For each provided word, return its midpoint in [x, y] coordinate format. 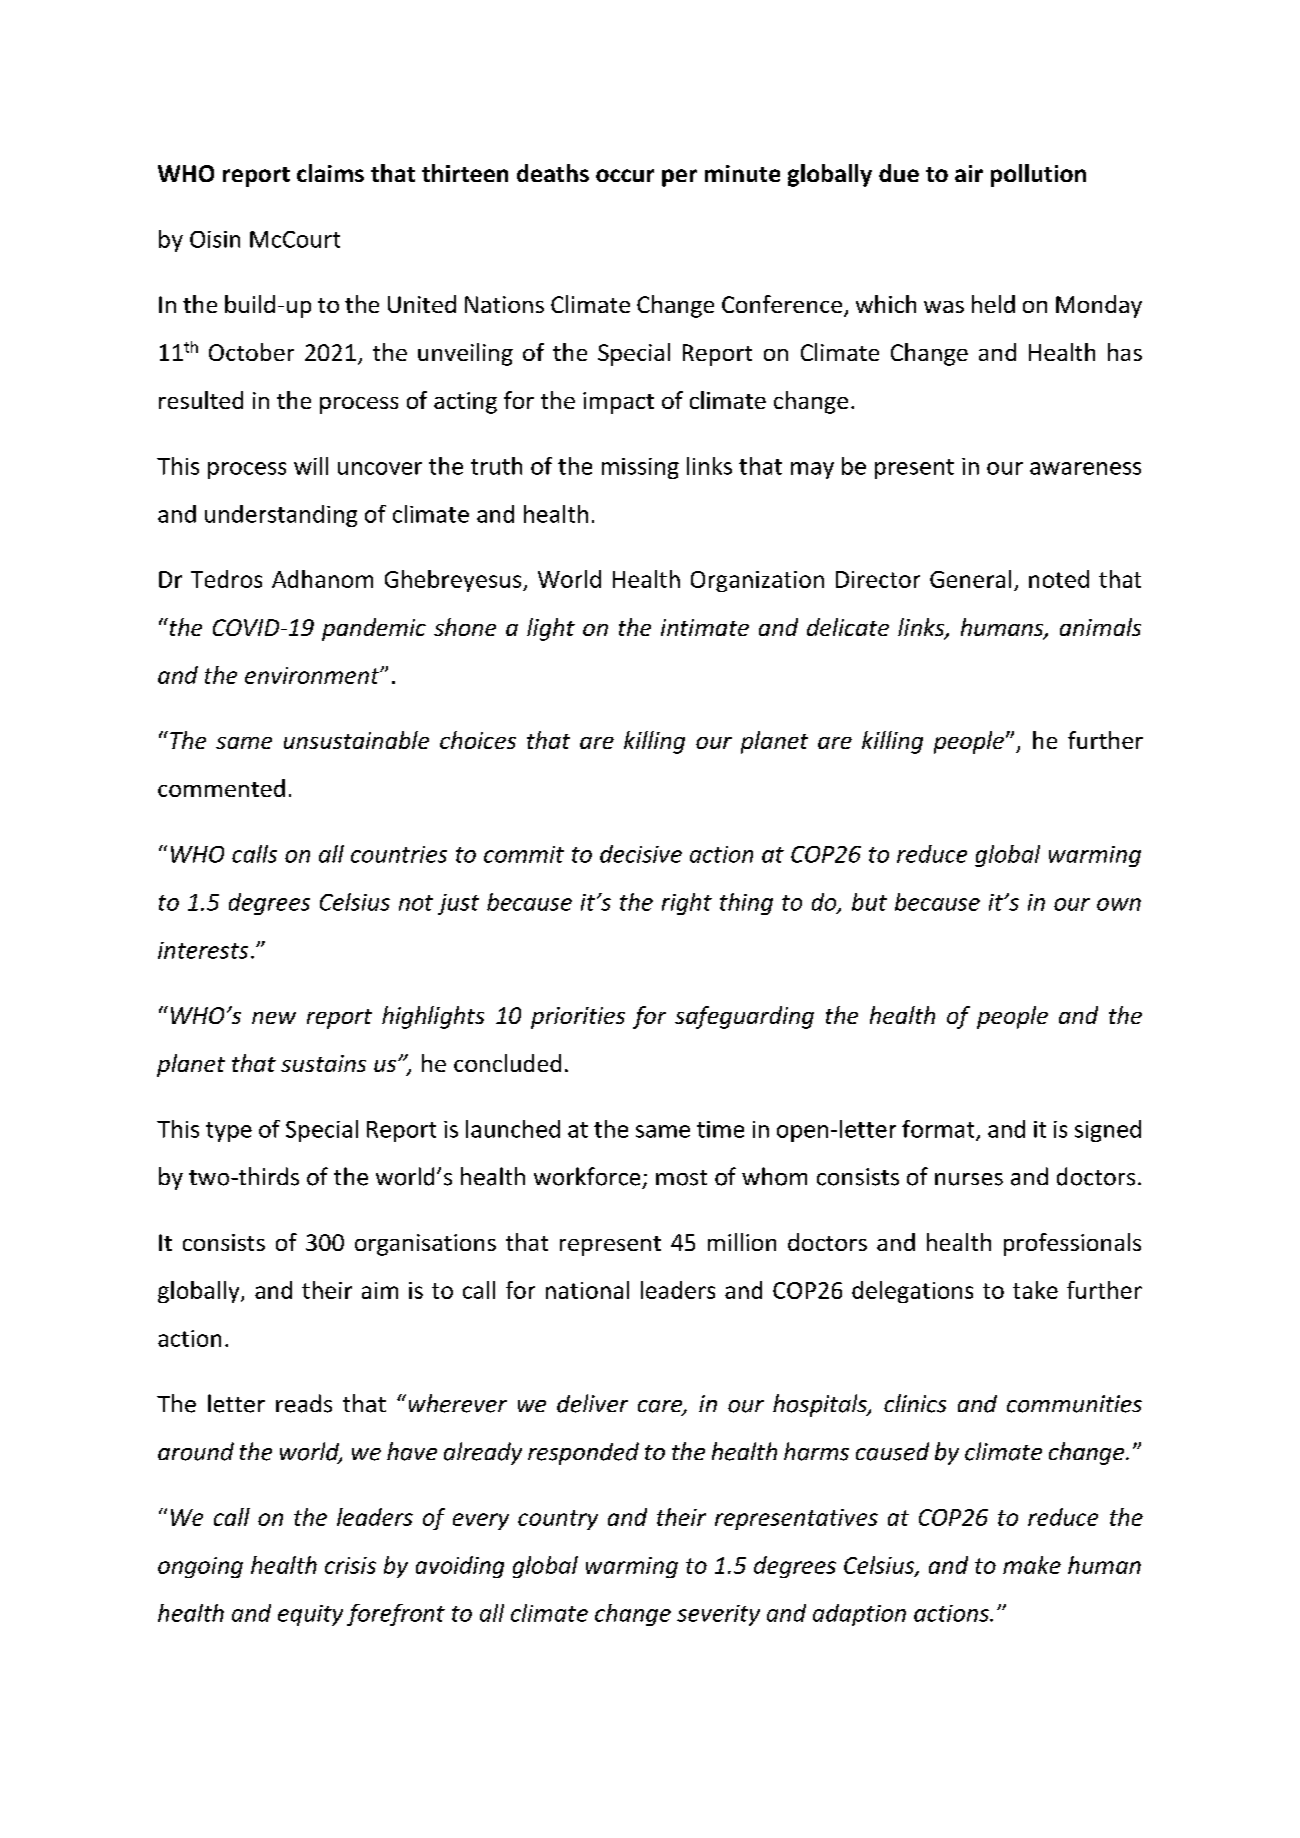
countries [399, 854]
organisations [425, 1245]
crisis [350, 1565]
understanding [281, 516]
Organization [757, 581]
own [1119, 904]
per [679, 178]
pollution [1038, 175]
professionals [1072, 1244]
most [681, 1178]
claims [330, 173]
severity [718, 1615]
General [970, 579]
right [687, 904]
